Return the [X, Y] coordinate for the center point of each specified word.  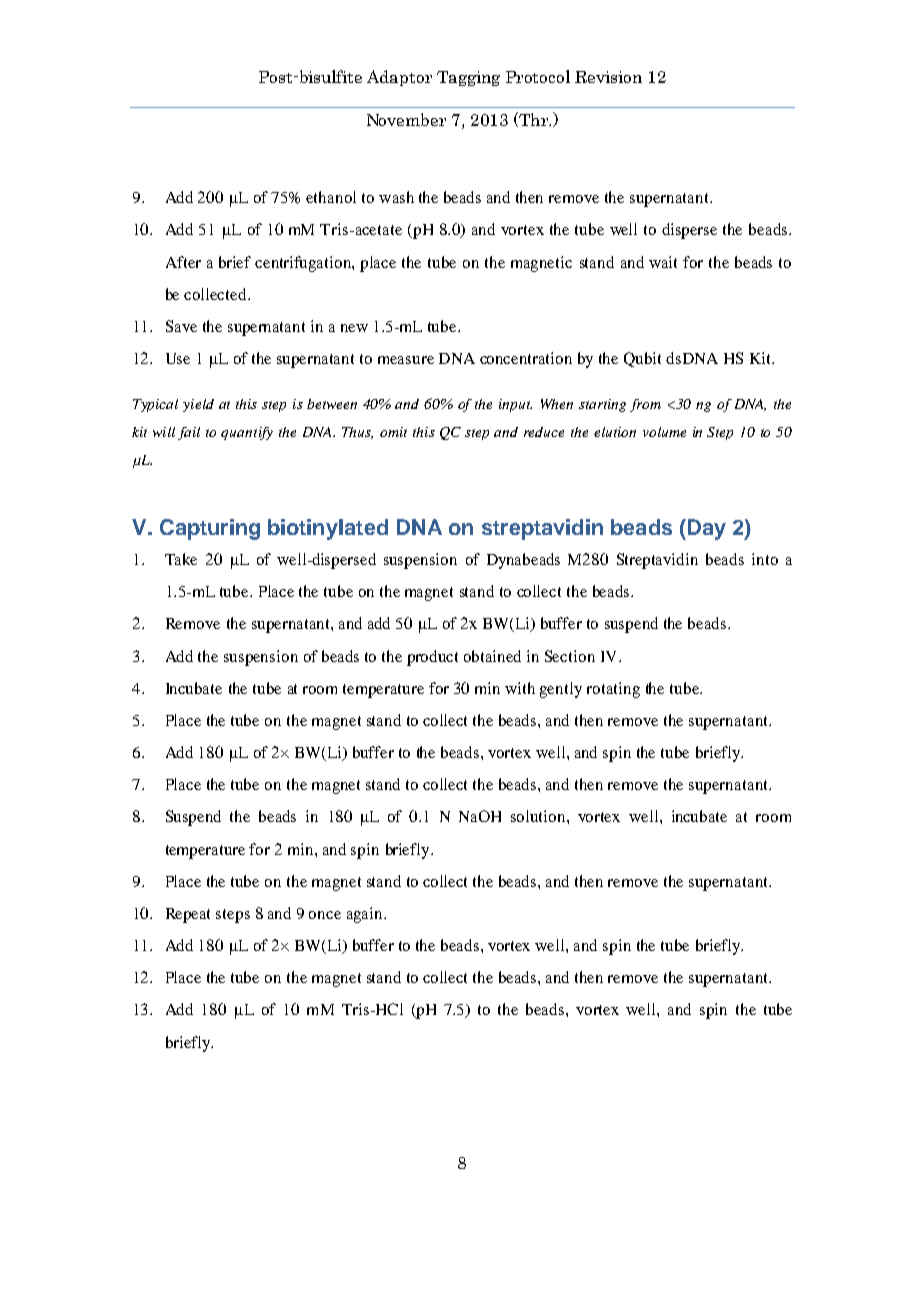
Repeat [188, 915]
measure [406, 360]
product [432, 658]
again [366, 915]
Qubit [642, 359]
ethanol [331, 197]
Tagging [468, 78]
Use [178, 358]
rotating [613, 690]
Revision [608, 77]
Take [181, 559]
